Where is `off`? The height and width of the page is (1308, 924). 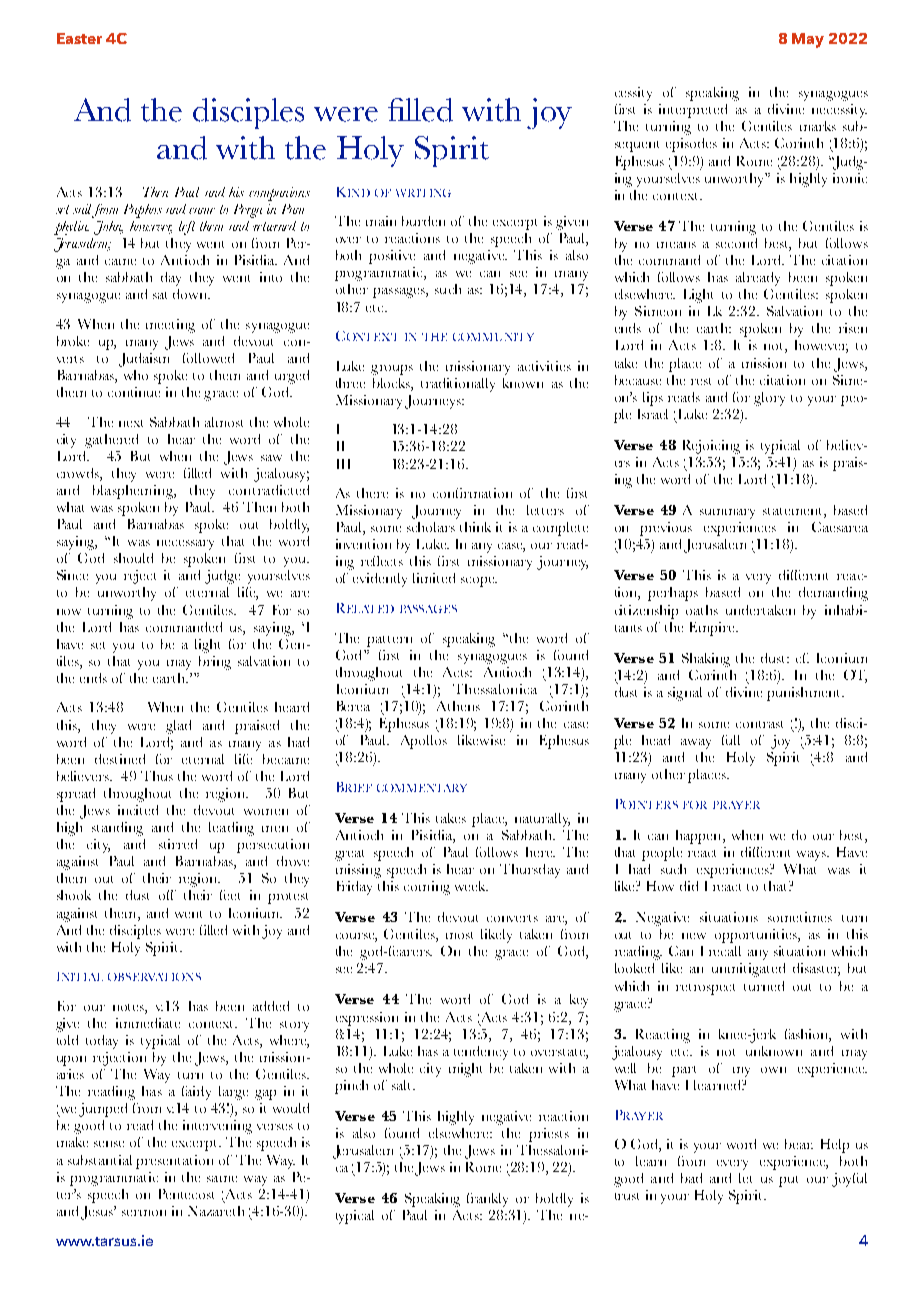 off is located at coordinates (167, 895).
